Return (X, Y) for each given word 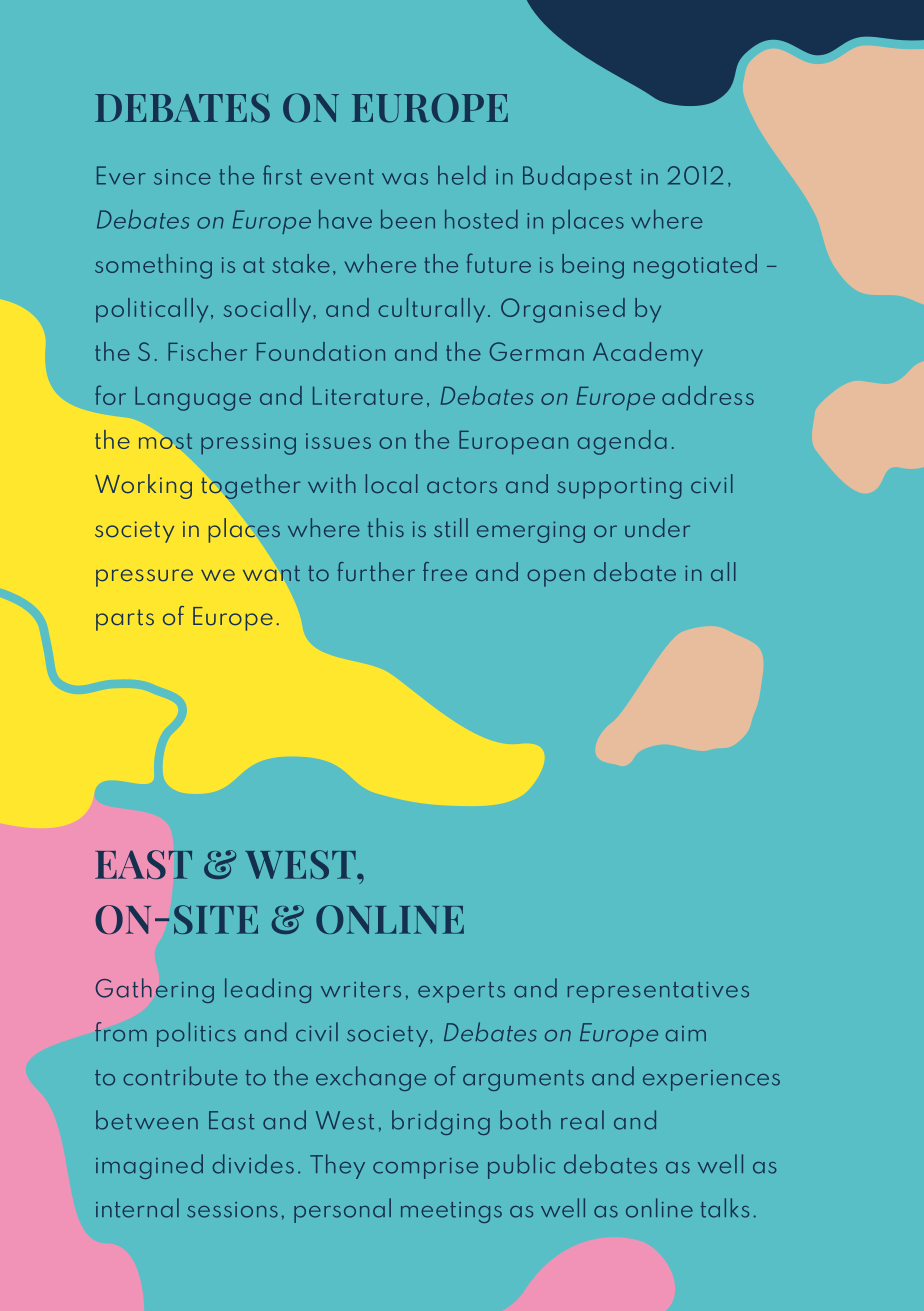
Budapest (577, 178)
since (182, 177)
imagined (149, 1166)
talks (725, 1208)
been (408, 219)
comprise (425, 1168)
